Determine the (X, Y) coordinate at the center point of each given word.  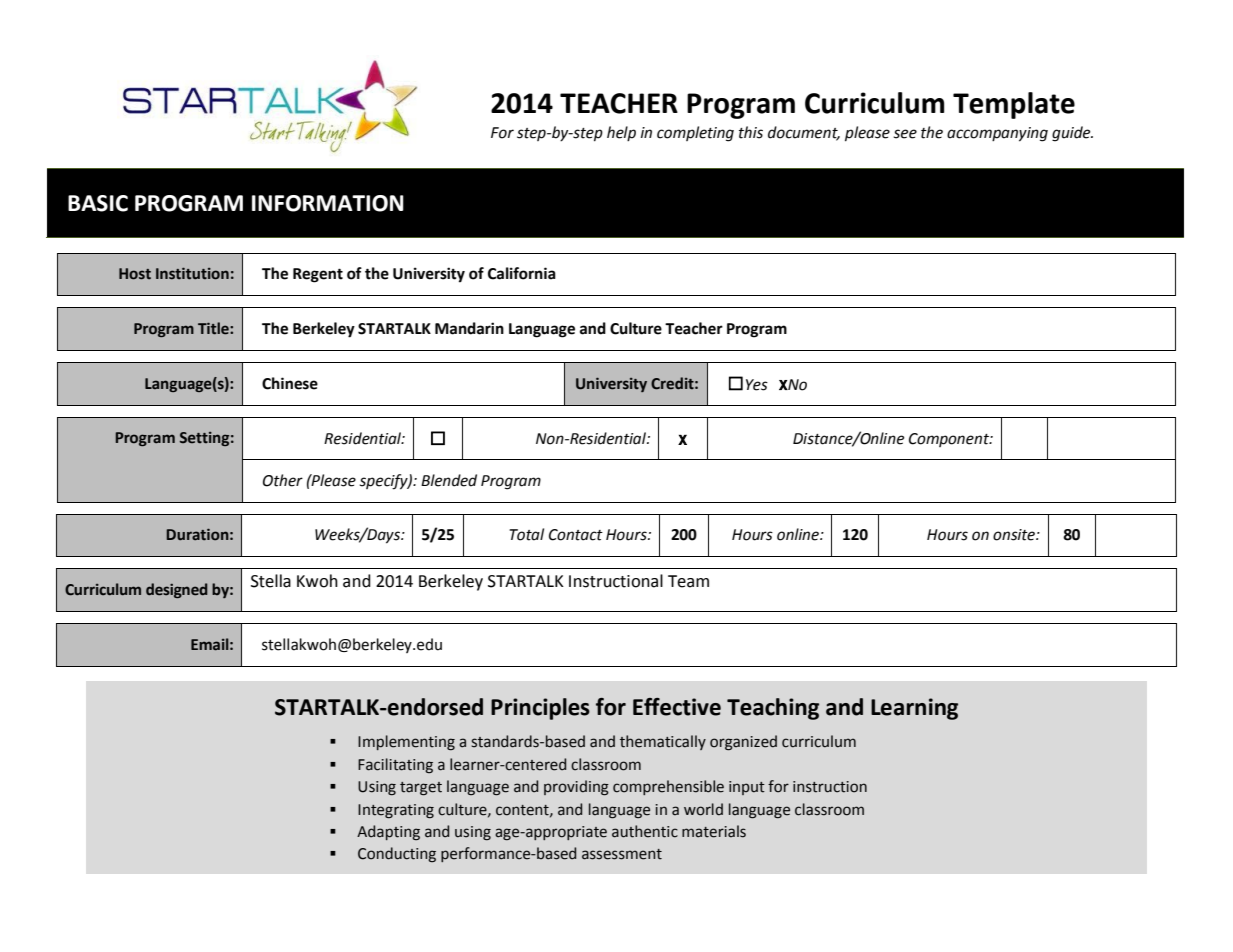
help (621, 133)
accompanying (997, 134)
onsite (1015, 535)
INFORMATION (328, 203)
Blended (449, 480)
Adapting (388, 832)
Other (283, 480)
